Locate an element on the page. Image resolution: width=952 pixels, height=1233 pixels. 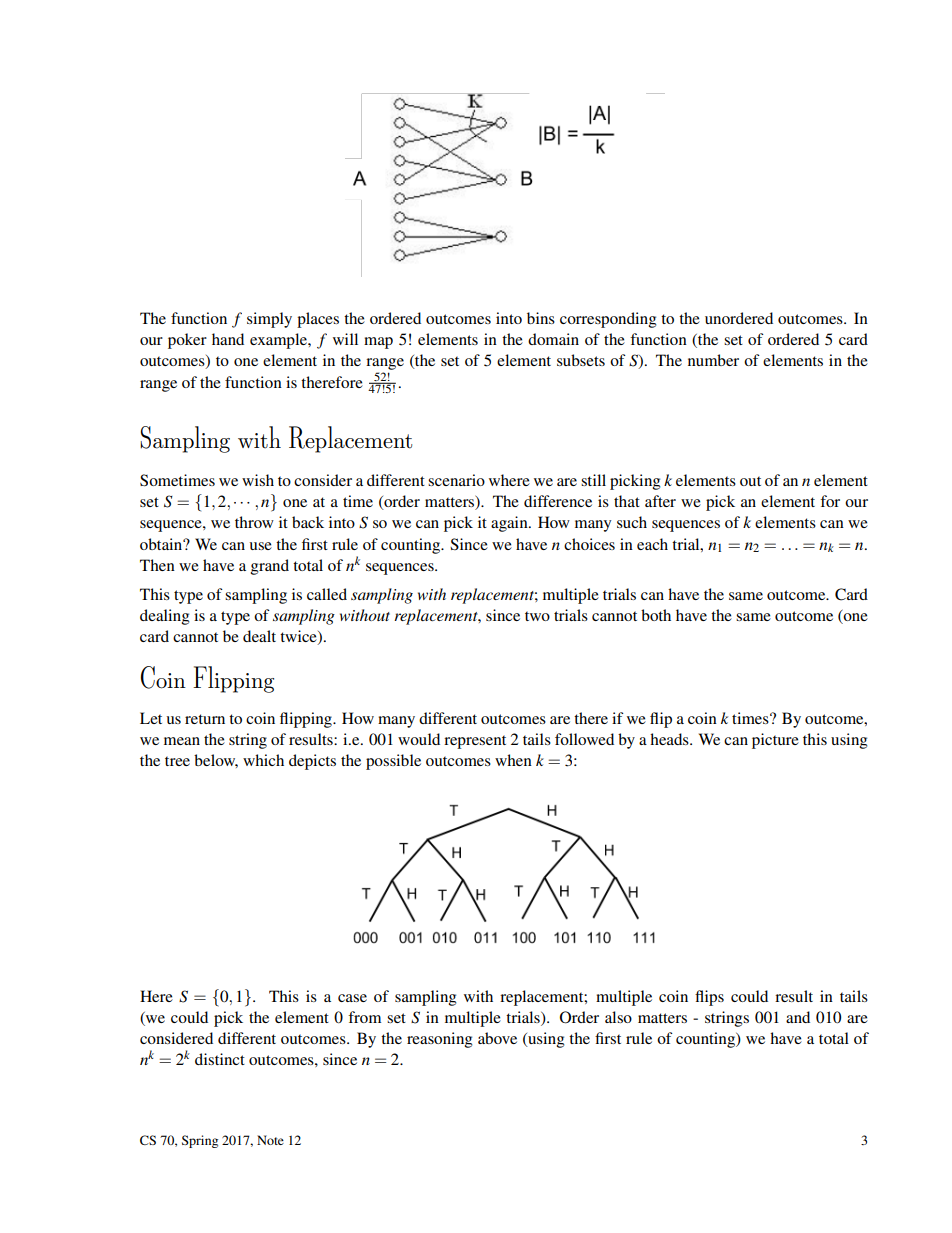
Spring is located at coordinates (200, 1141).
